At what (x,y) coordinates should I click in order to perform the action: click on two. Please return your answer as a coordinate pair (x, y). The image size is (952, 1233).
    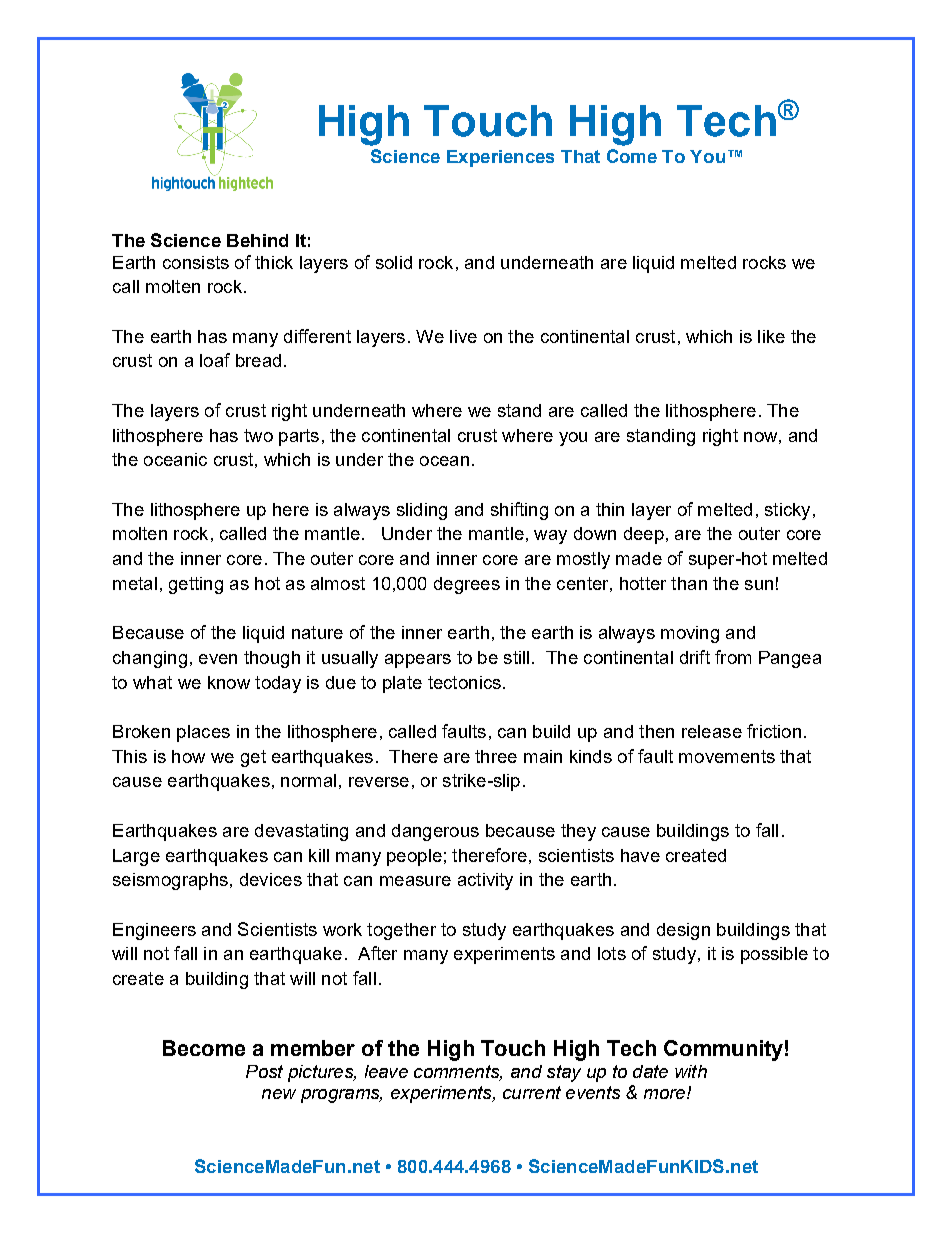
    Looking at the image, I should click on (258, 435).
